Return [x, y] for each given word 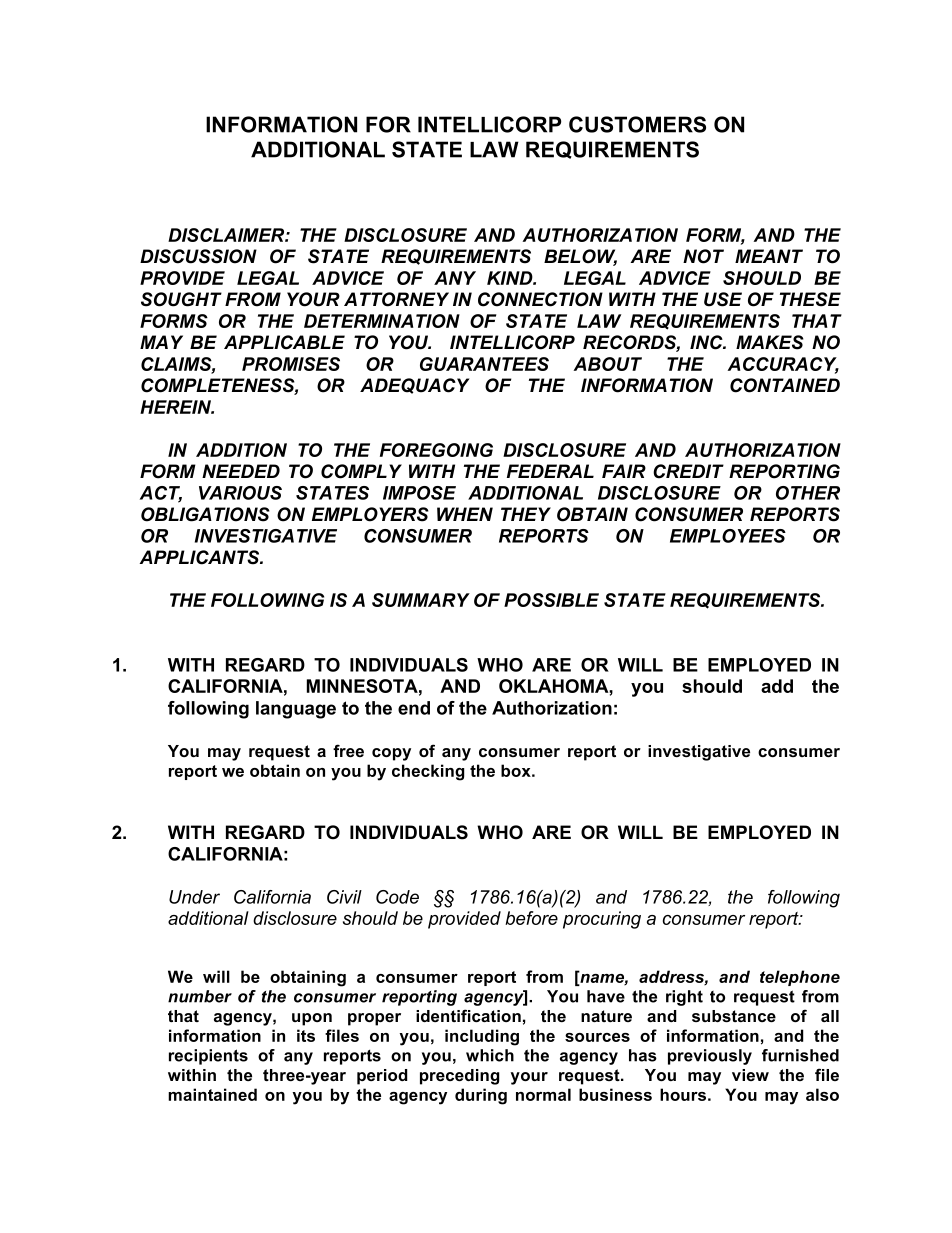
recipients [208, 1057]
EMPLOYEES [728, 536]
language [296, 710]
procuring [602, 920]
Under [194, 897]
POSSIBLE [551, 600]
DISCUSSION [198, 256]
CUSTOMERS [637, 124]
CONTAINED [785, 385]
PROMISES [291, 364]
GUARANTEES [484, 364]
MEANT [769, 256]
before [531, 918]
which [490, 1055]
